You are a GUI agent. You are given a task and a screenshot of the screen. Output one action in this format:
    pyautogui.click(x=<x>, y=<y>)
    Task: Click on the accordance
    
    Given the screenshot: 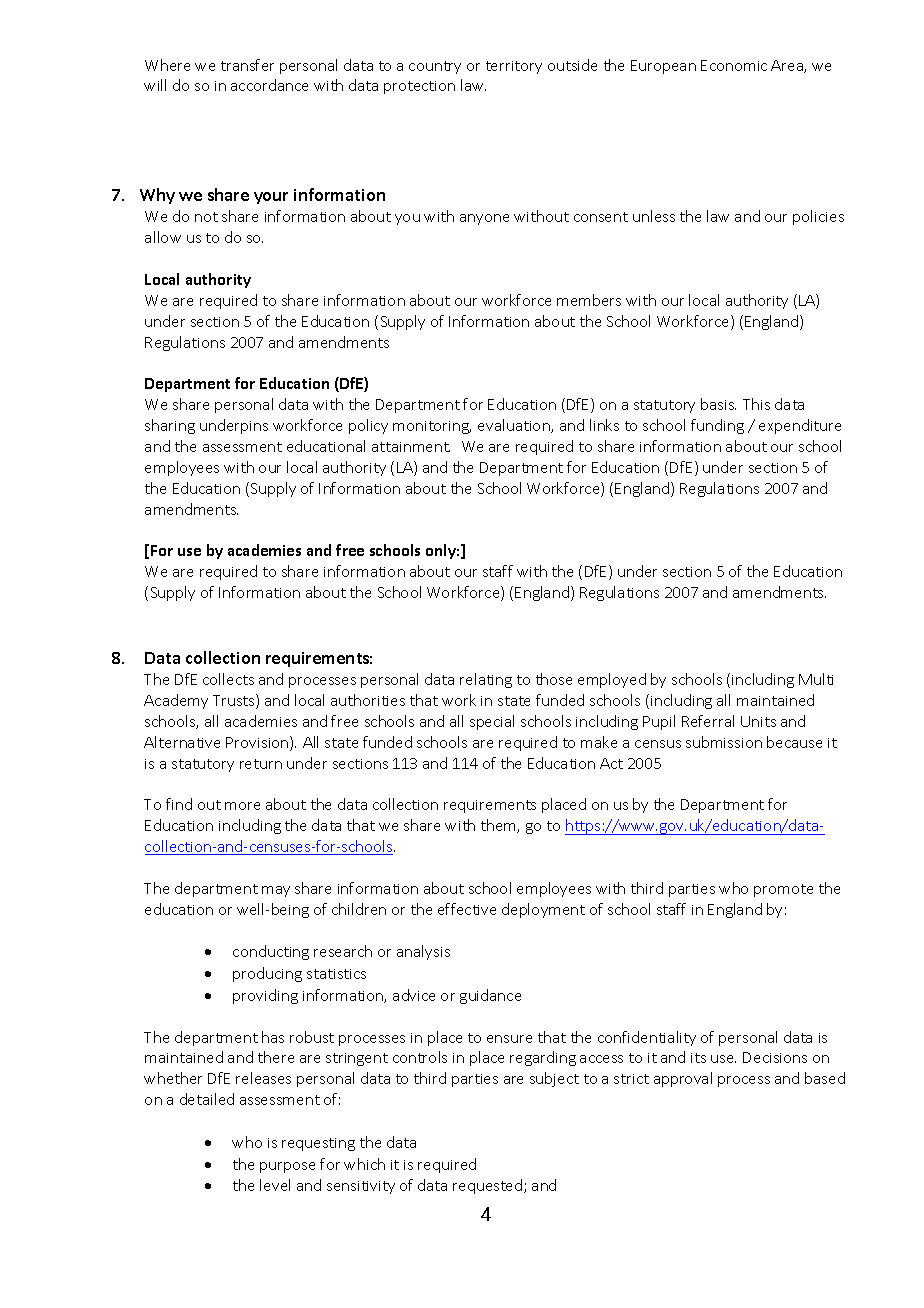 What is the action you would take?
    pyautogui.click(x=269, y=85)
